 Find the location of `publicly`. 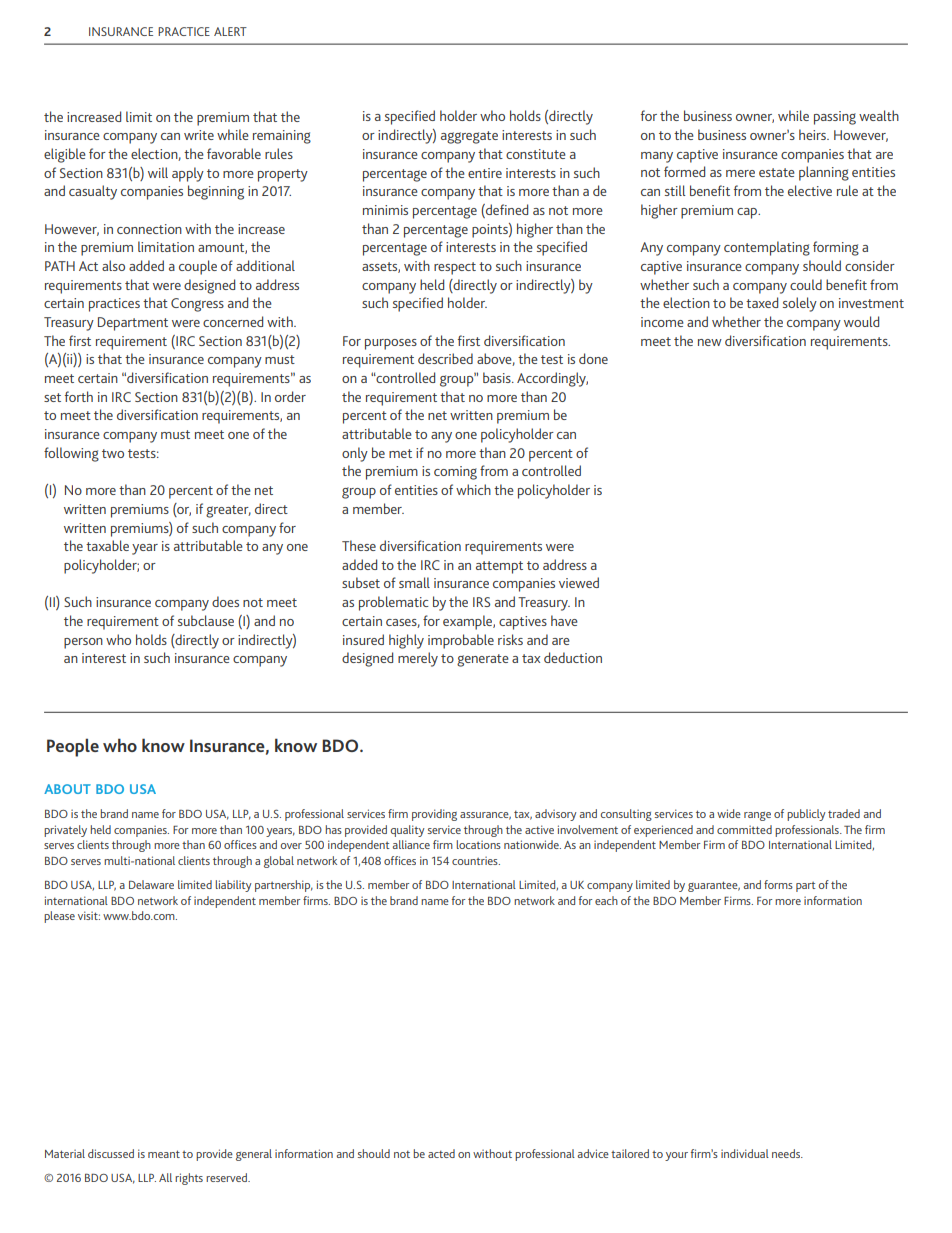

publicly is located at coordinates (806, 815).
